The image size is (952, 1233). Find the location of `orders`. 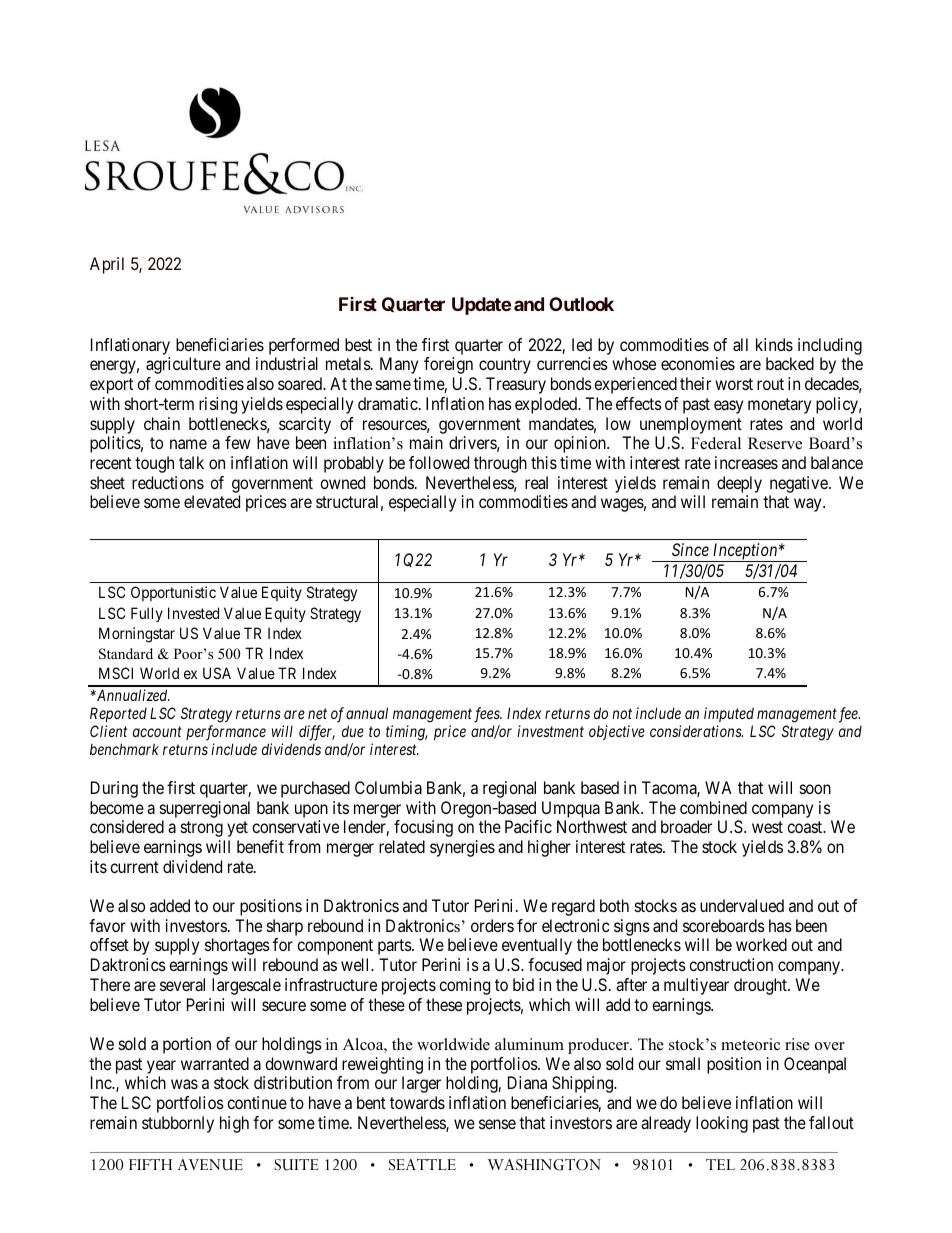

orders is located at coordinates (492, 925).
